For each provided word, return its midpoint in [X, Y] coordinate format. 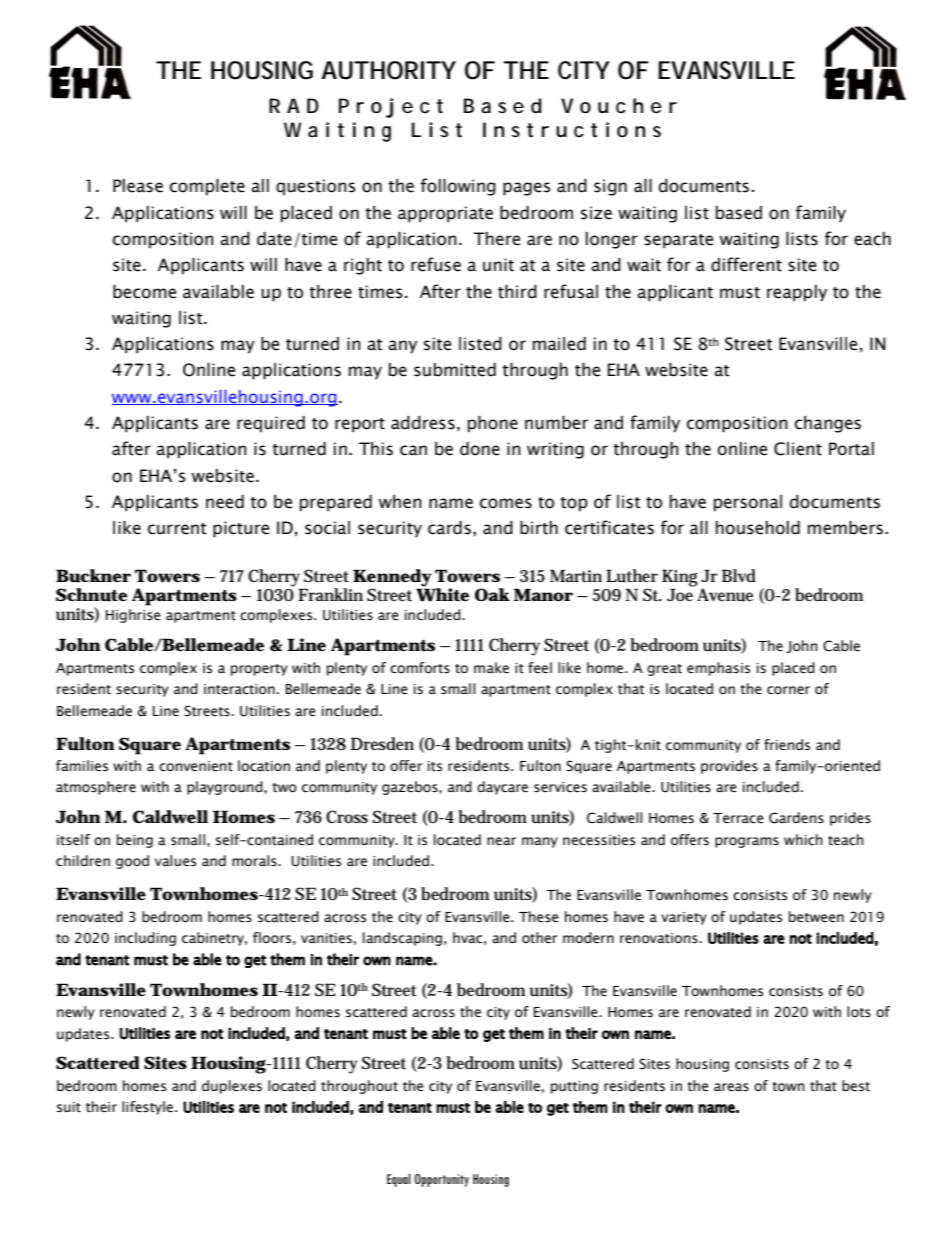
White [442, 594]
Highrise [133, 616]
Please [138, 186]
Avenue [725, 595]
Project [391, 108]
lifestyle [149, 1108]
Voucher [619, 106]
